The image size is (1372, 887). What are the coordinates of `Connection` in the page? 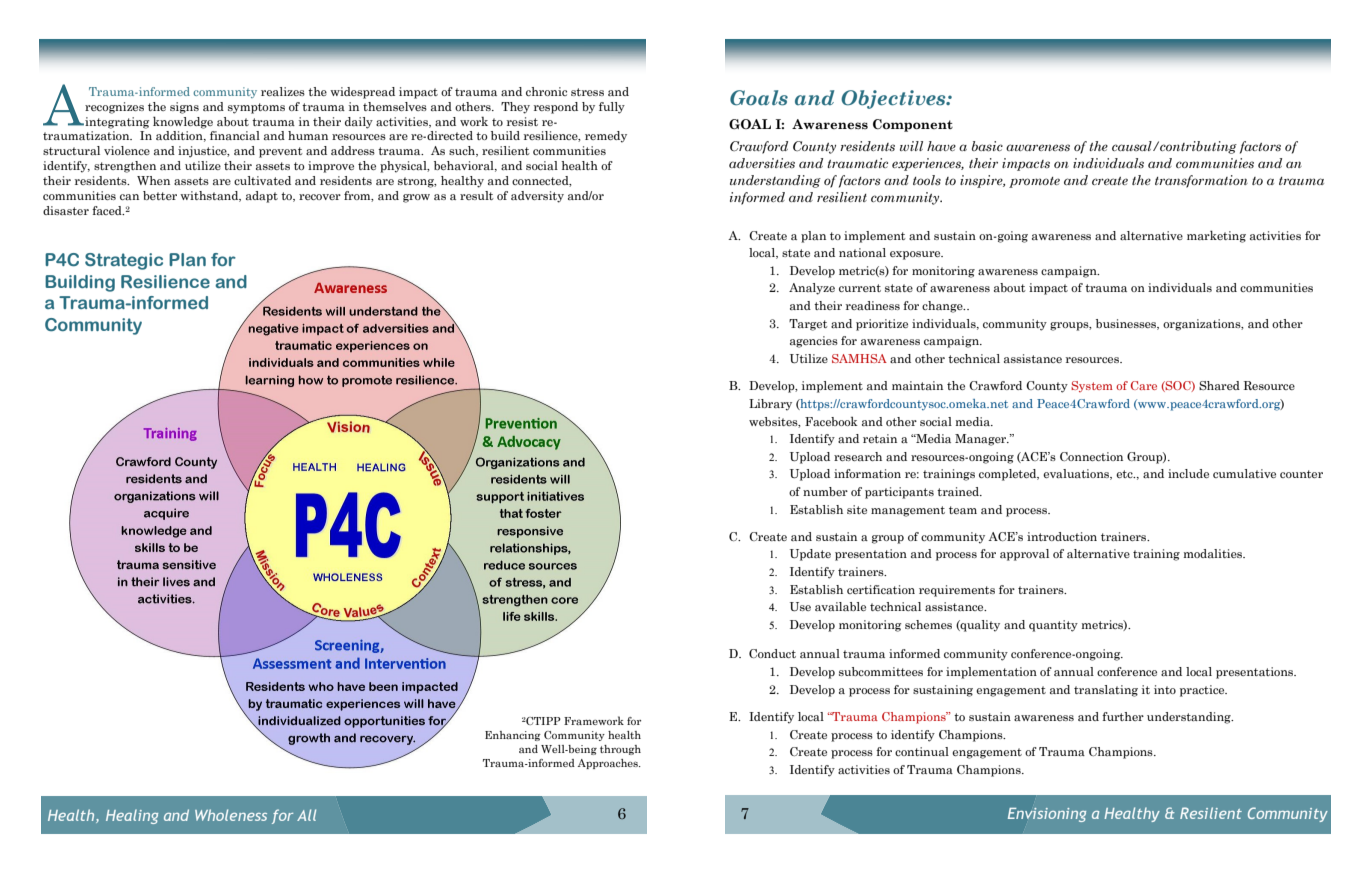 It's located at (1091, 456).
